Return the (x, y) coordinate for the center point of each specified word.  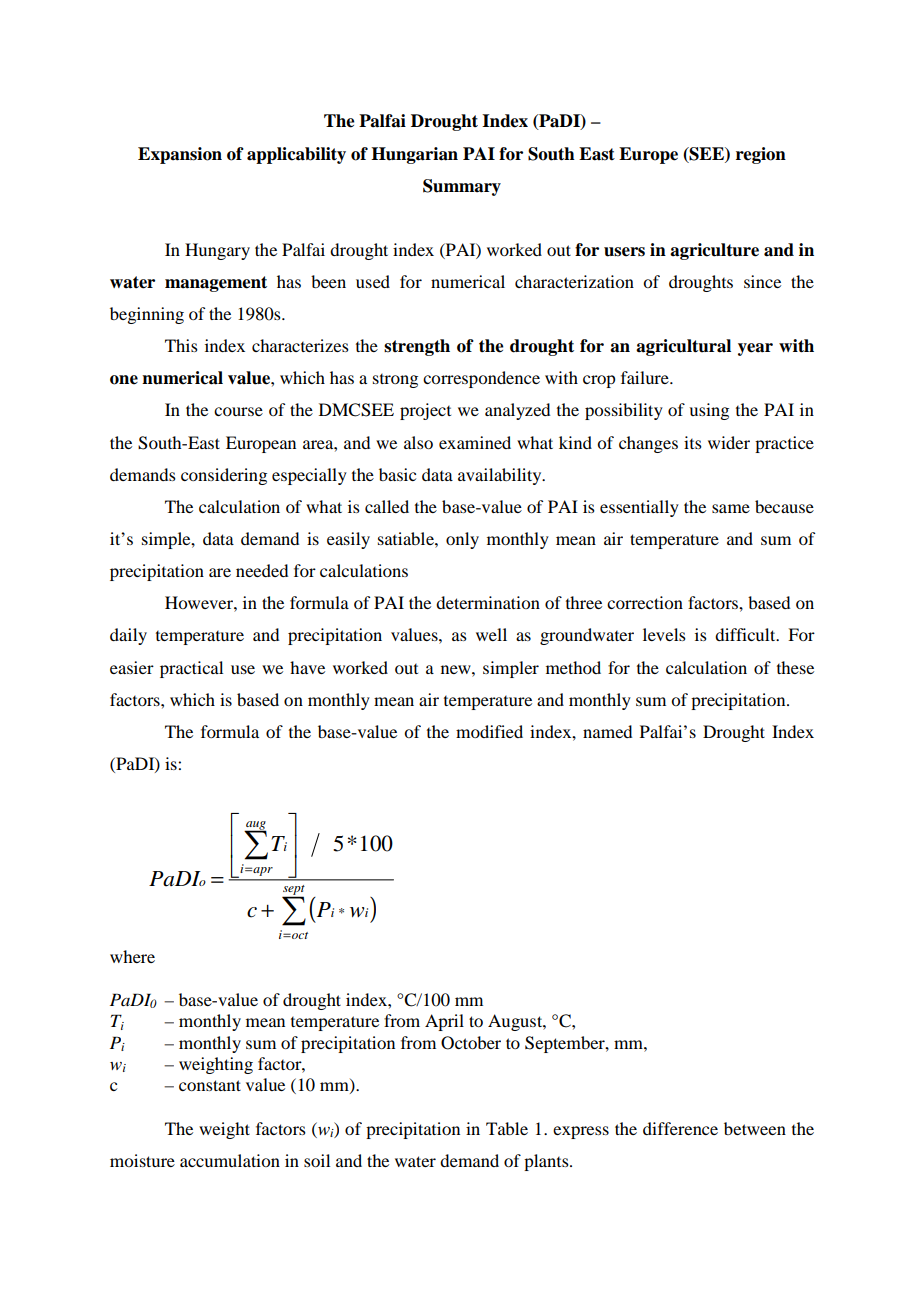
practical (191, 669)
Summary (462, 187)
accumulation (230, 1160)
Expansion (180, 155)
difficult (746, 634)
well (491, 634)
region (761, 155)
